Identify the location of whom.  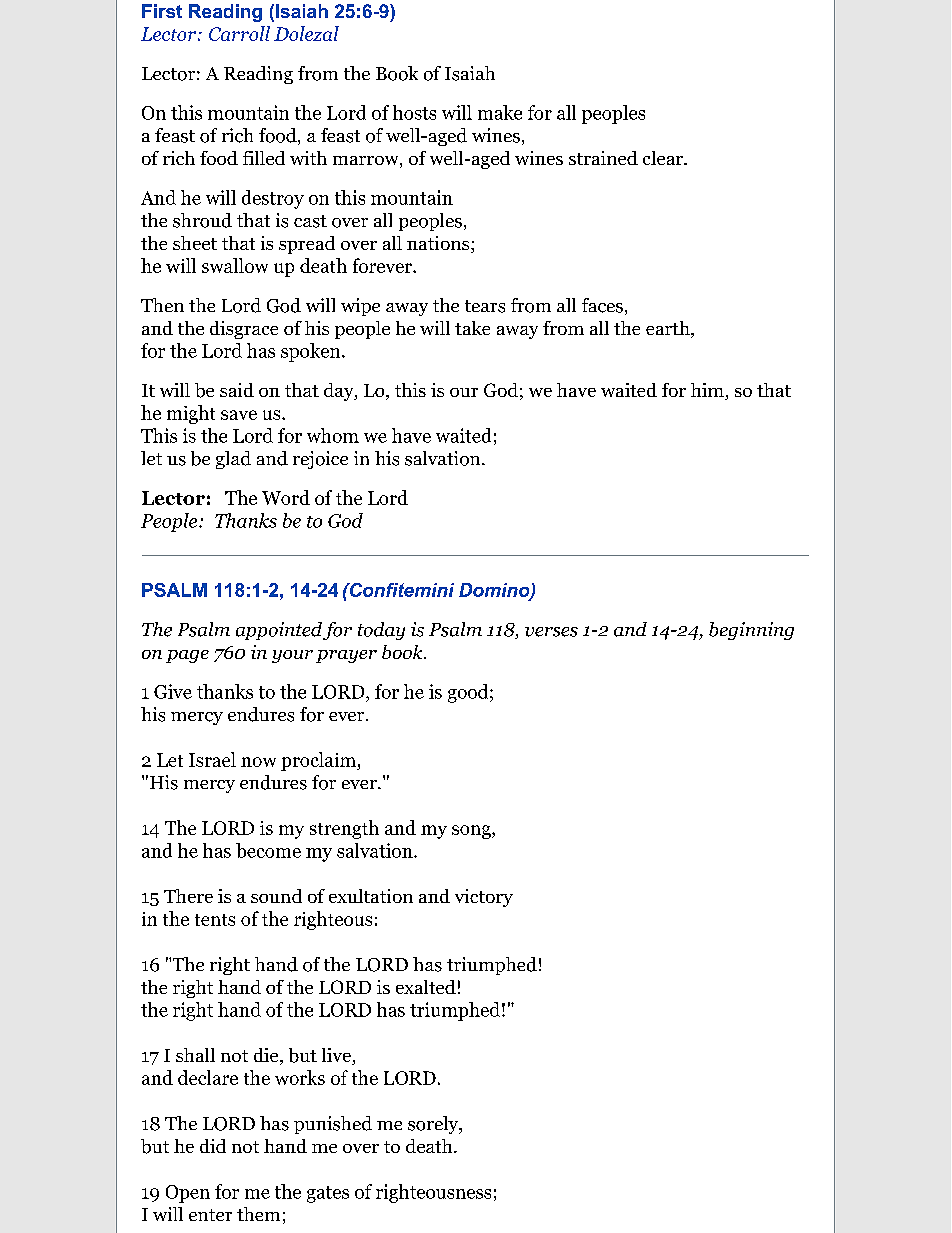
(333, 435).
